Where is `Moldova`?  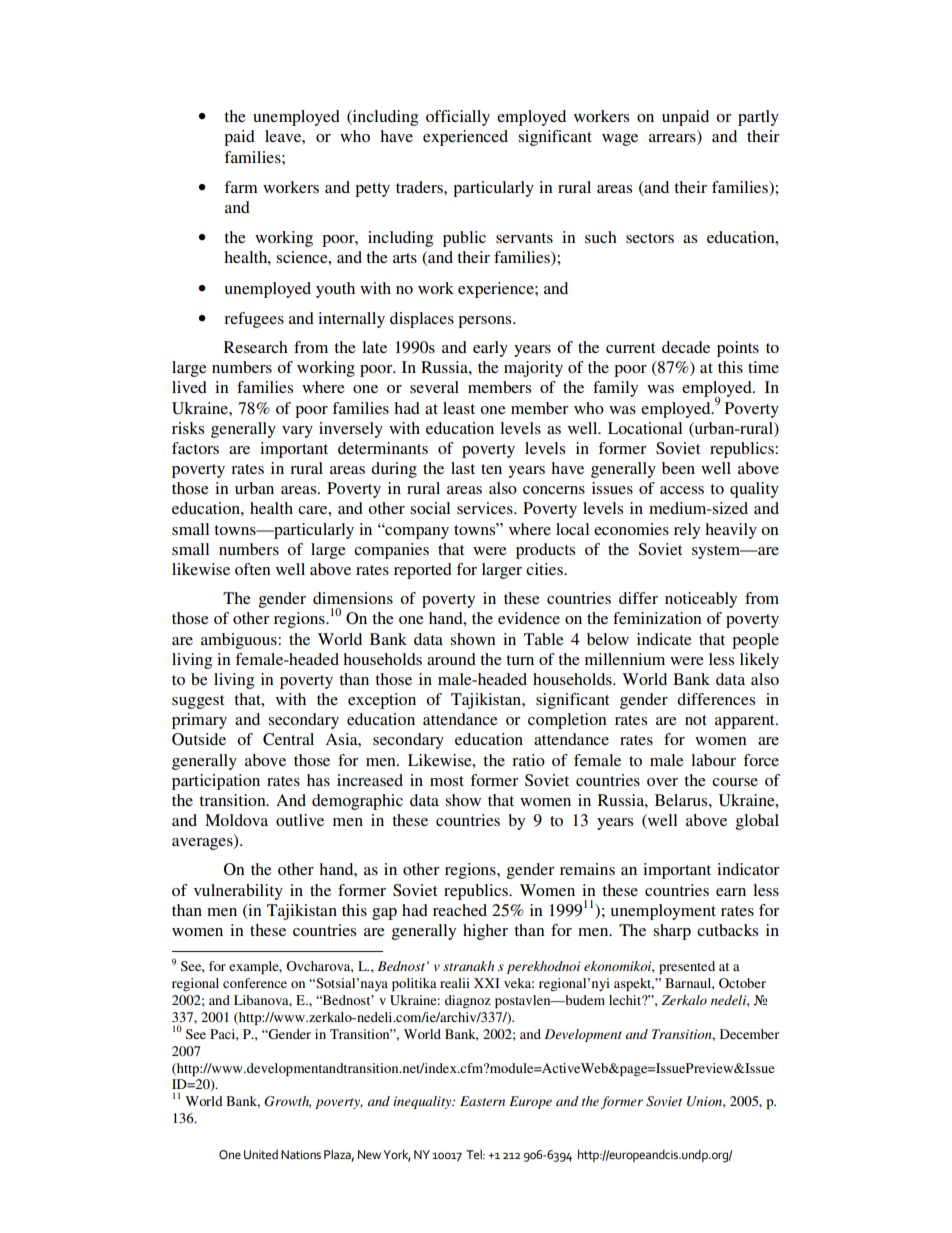
Moldova is located at coordinates (236, 820).
